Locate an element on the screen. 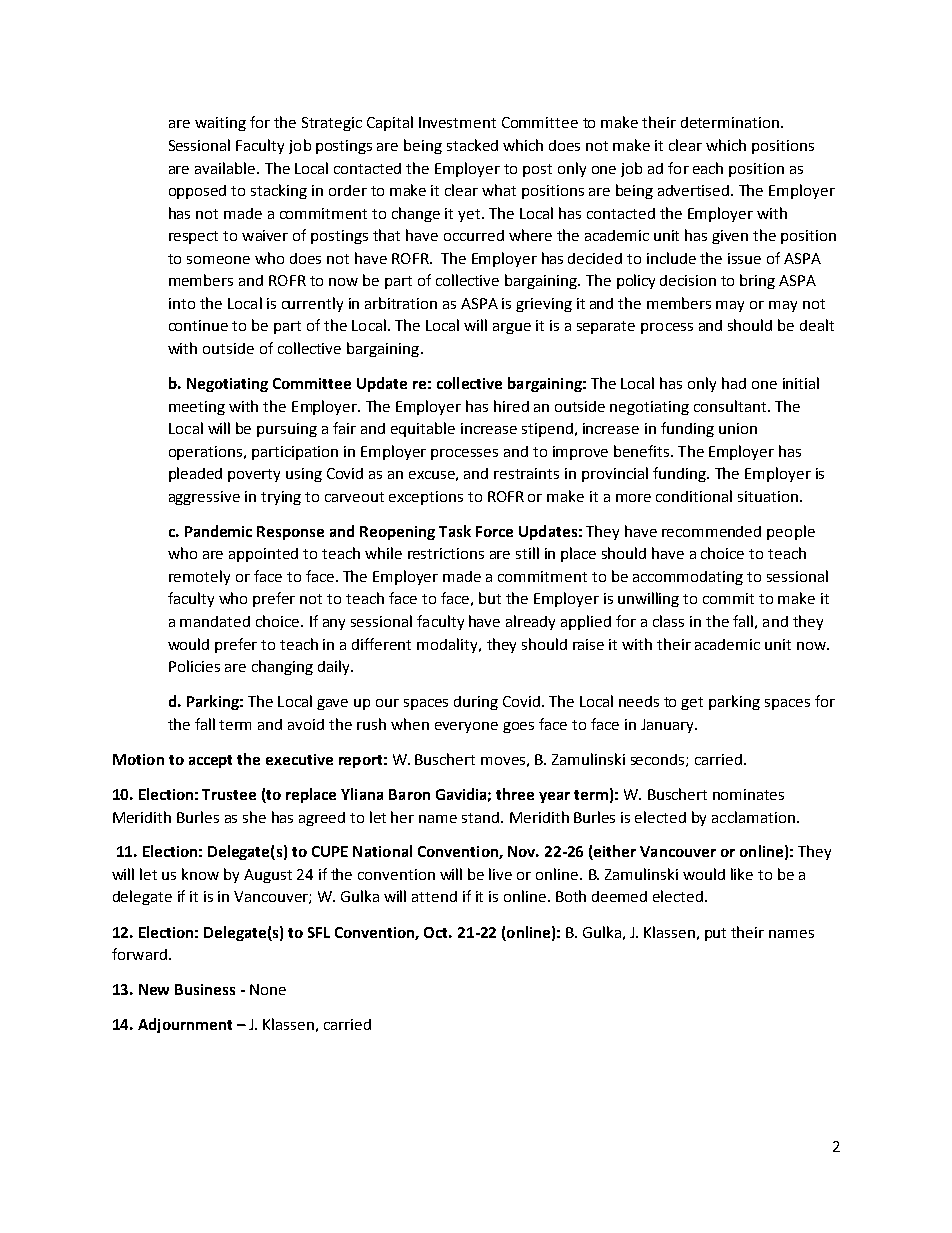 Image resolution: width=952 pixels, height=1233 pixels. put is located at coordinates (715, 934).
